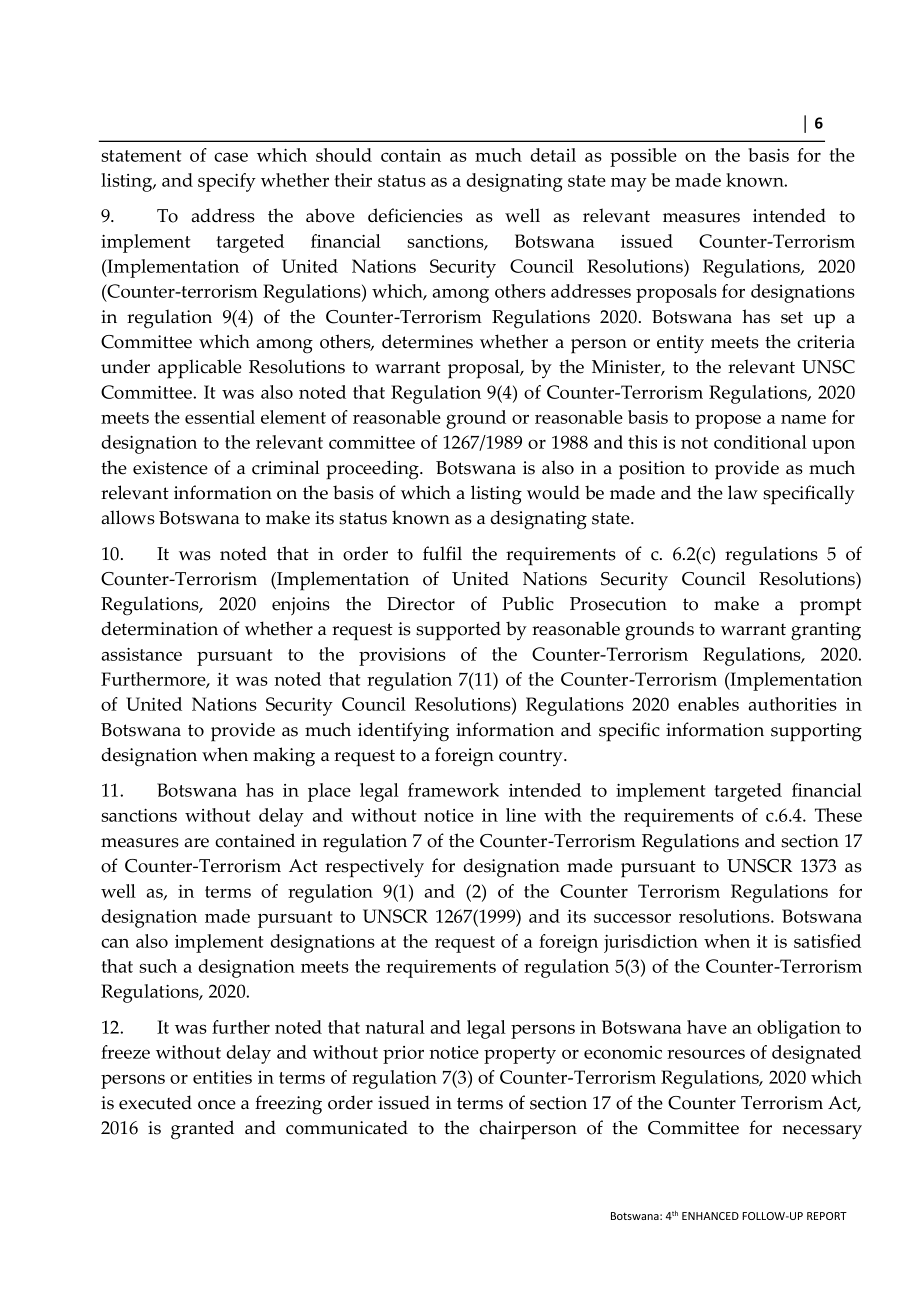 The height and width of the screenshot is (1308, 924). Describe the element at coordinates (792, 704) in the screenshot. I see `authorities` at that location.
